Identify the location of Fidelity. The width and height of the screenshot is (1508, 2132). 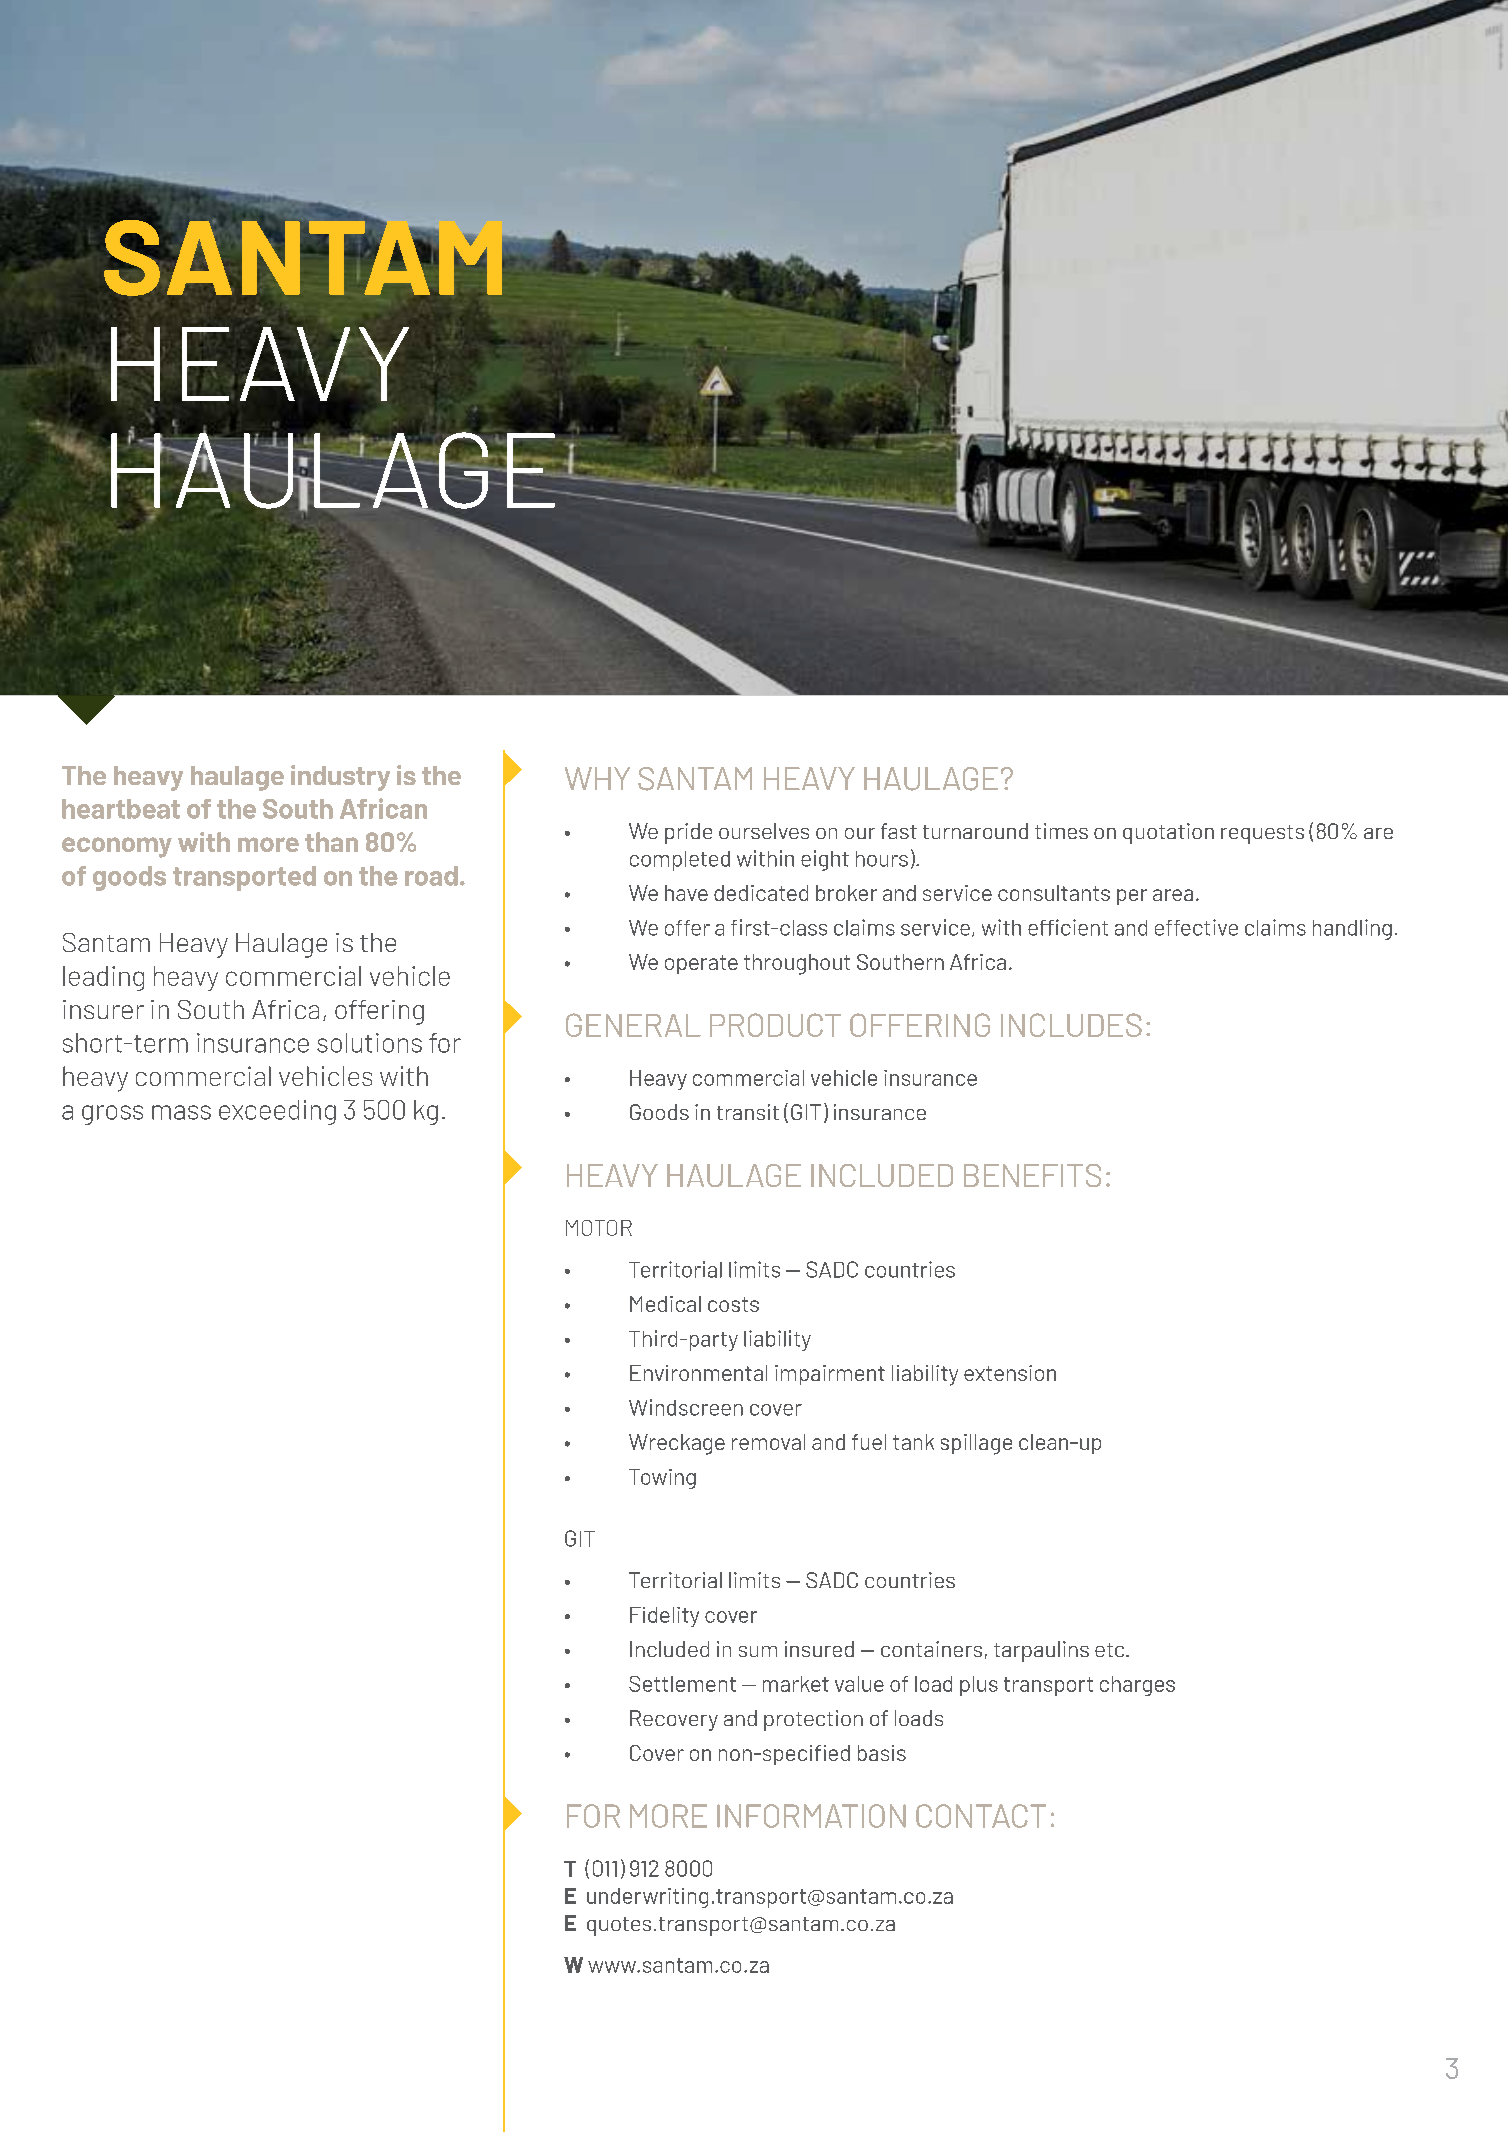
(664, 1617).
